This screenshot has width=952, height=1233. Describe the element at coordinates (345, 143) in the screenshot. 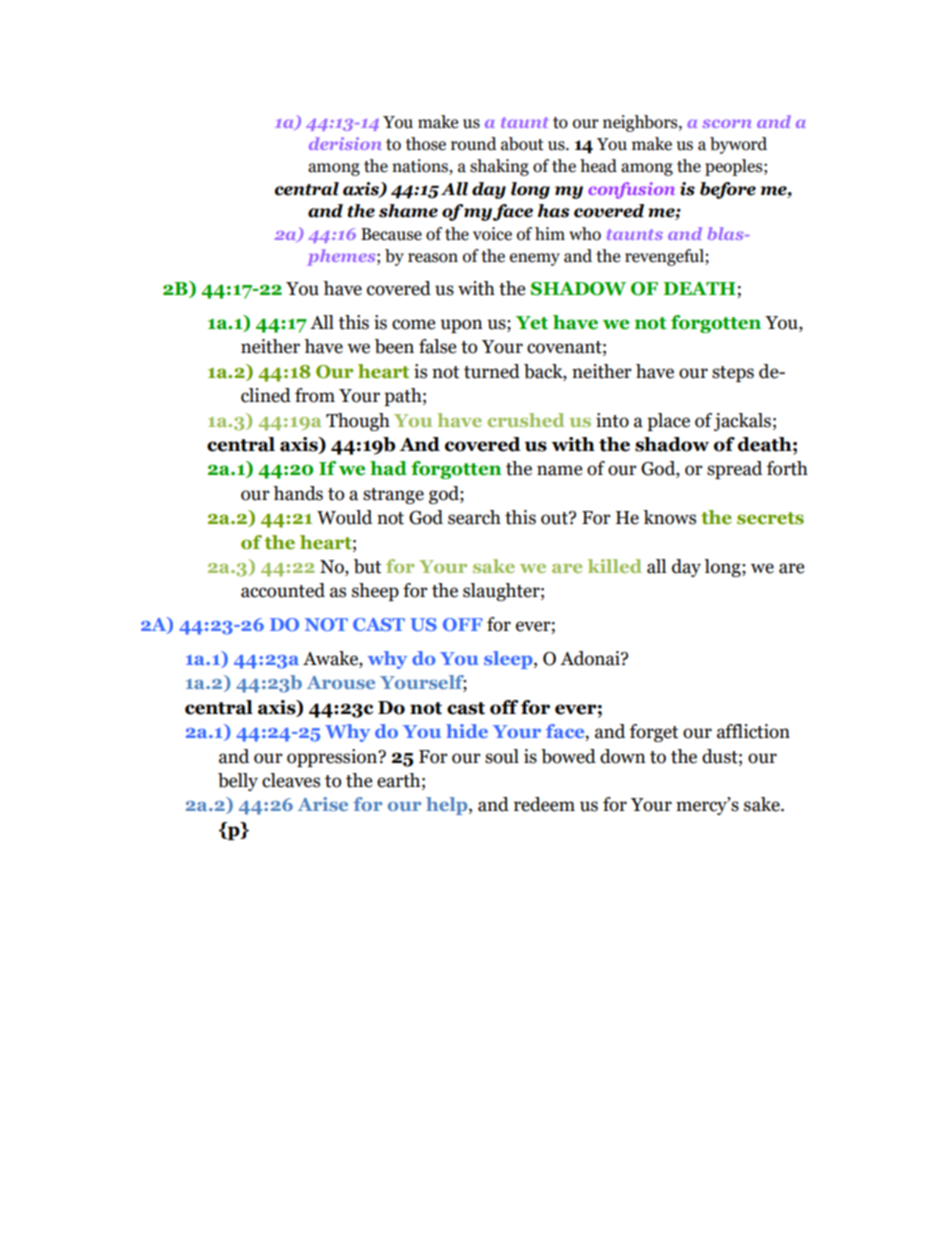

I see `derision` at that location.
